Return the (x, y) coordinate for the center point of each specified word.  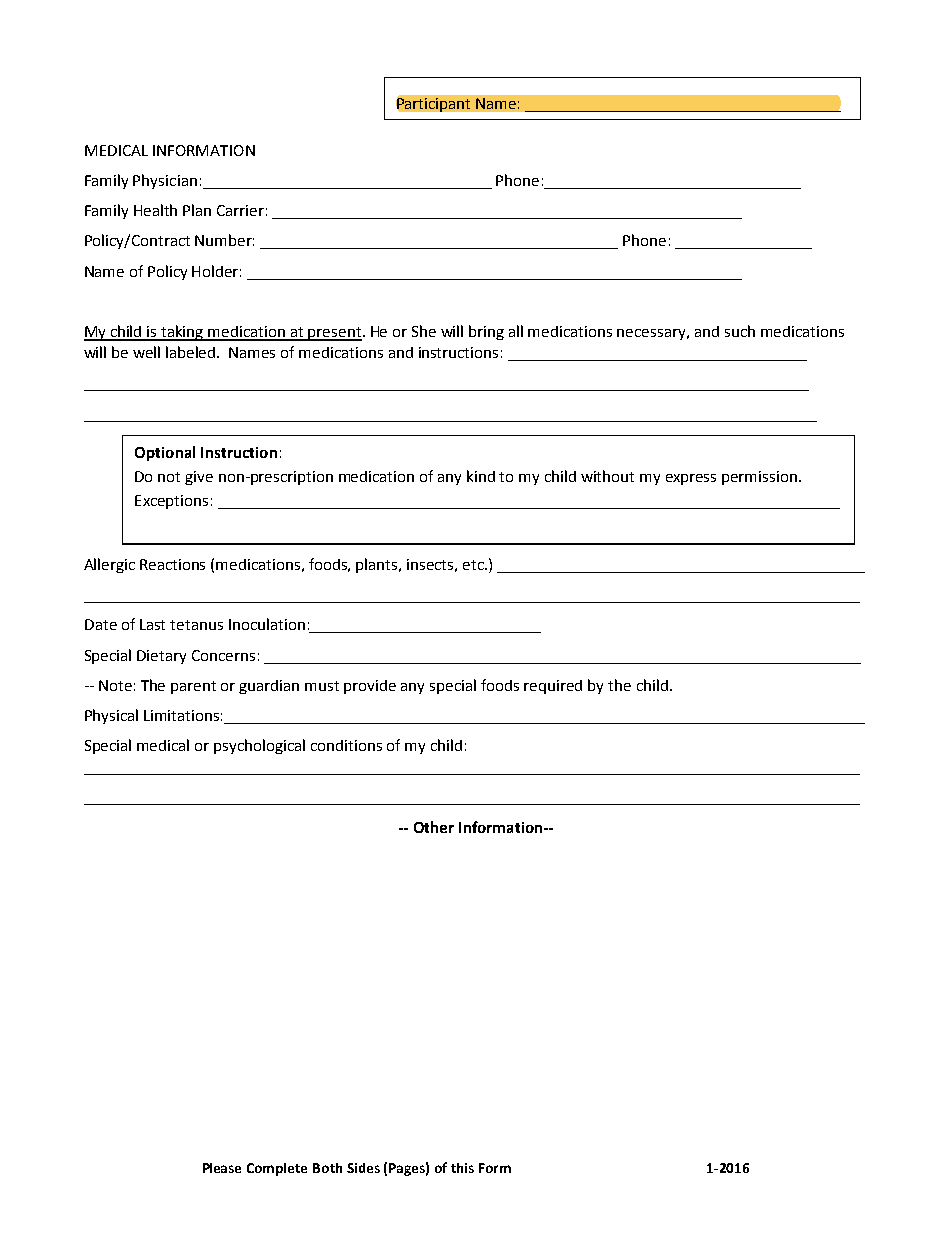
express (691, 479)
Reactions (172, 564)
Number (224, 240)
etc (474, 565)
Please (222, 1168)
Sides (363, 1168)
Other (434, 827)
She (424, 331)
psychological (259, 746)
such (740, 331)
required (553, 687)
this (462, 1168)
